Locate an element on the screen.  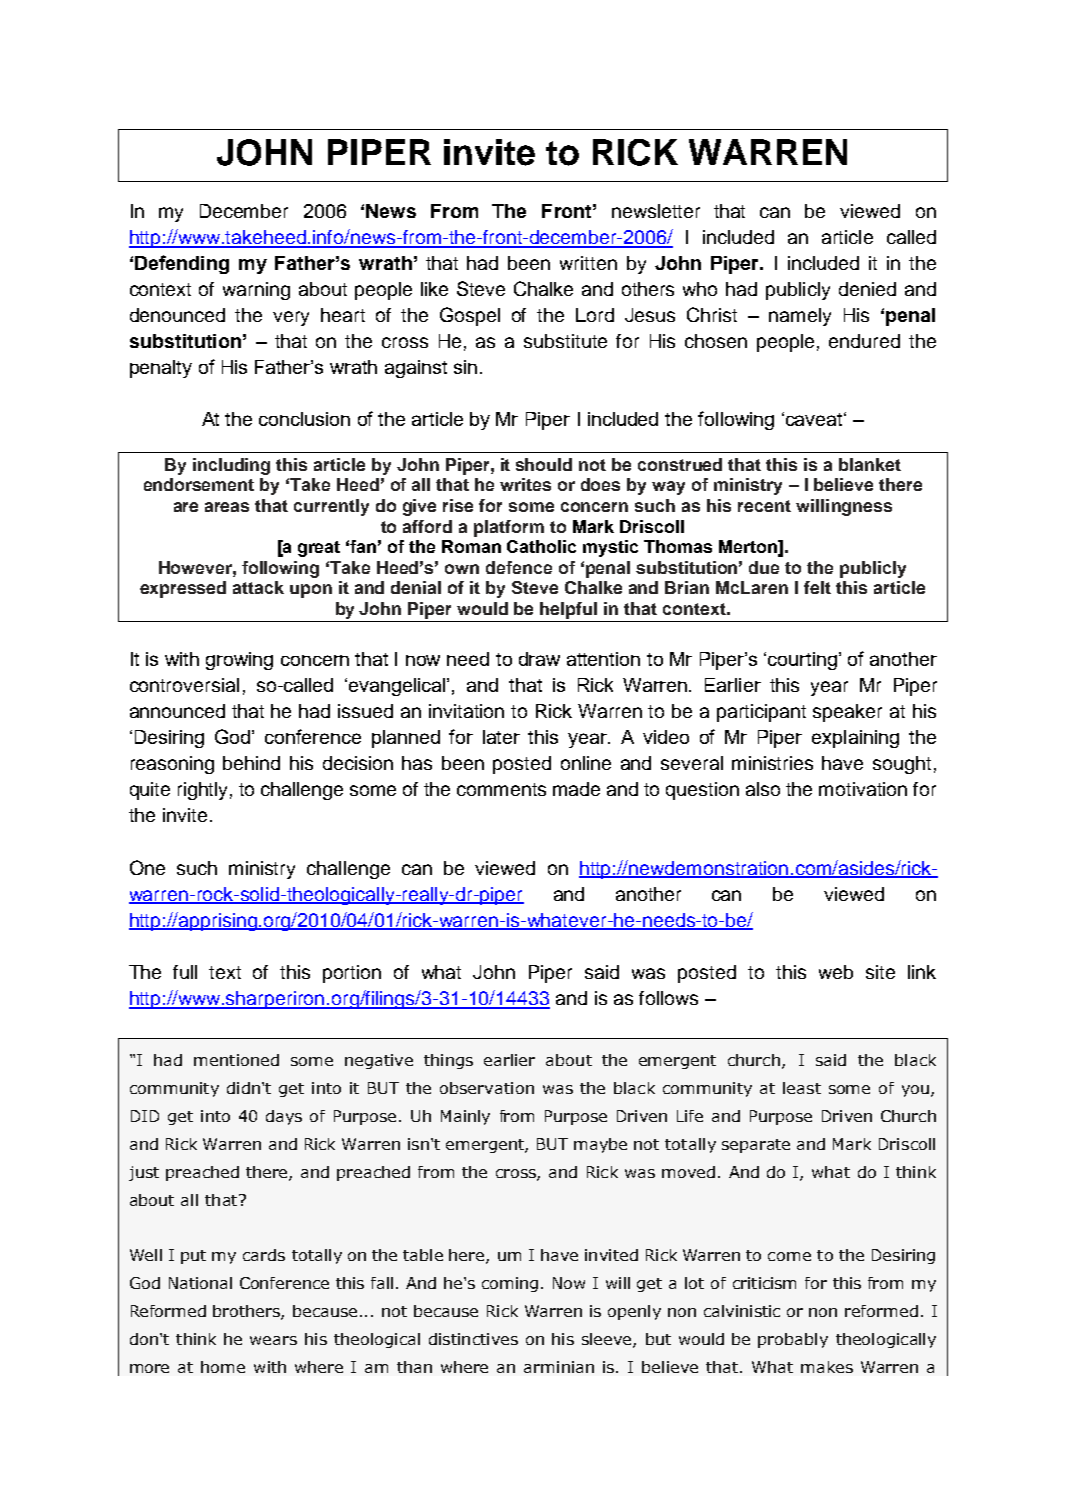
areas is located at coordinates (227, 507).
